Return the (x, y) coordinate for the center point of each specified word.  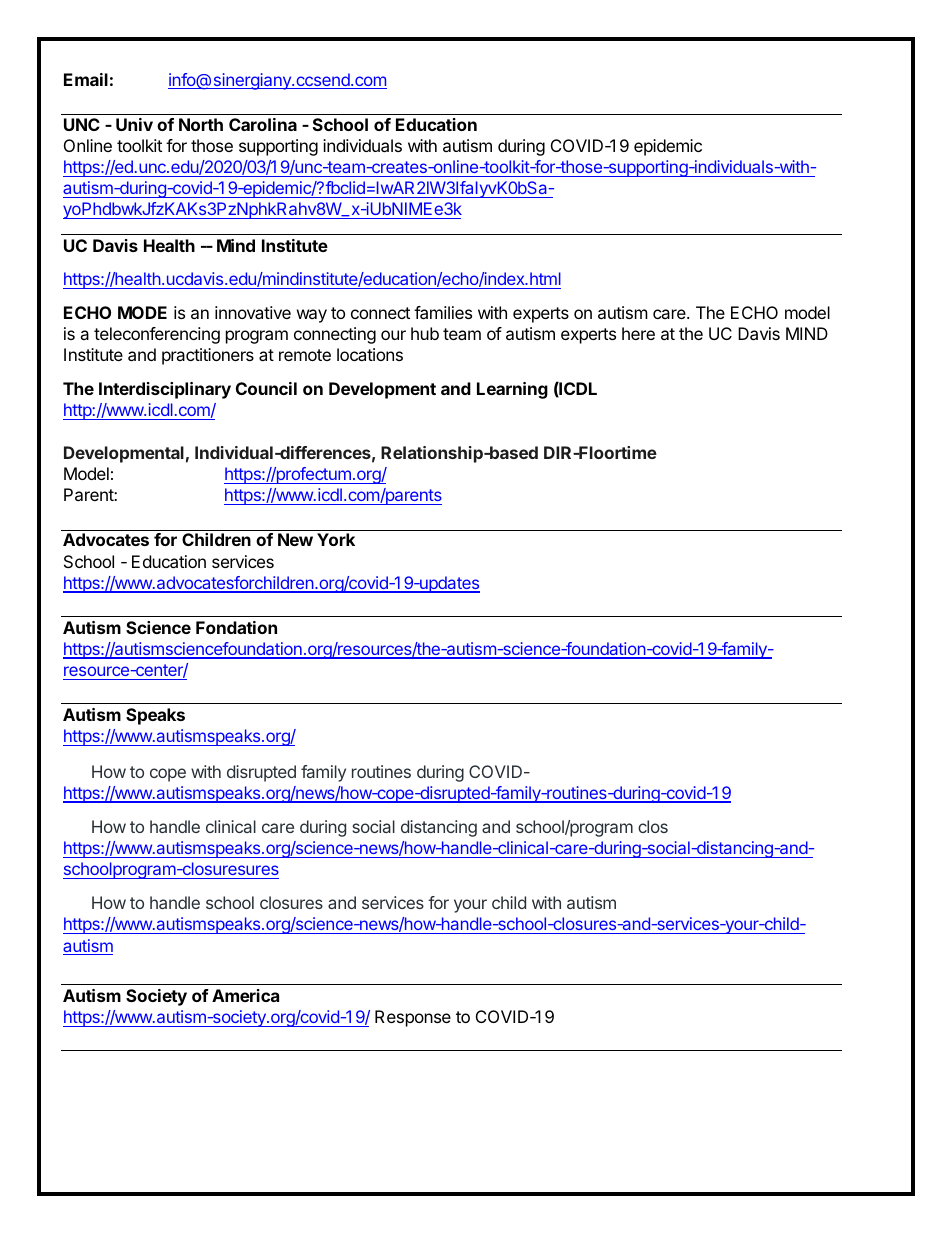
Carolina (263, 124)
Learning (512, 390)
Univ (134, 124)
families (443, 312)
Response (413, 1018)
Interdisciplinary (165, 390)
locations (370, 354)
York (336, 539)
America (245, 995)
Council (266, 388)
